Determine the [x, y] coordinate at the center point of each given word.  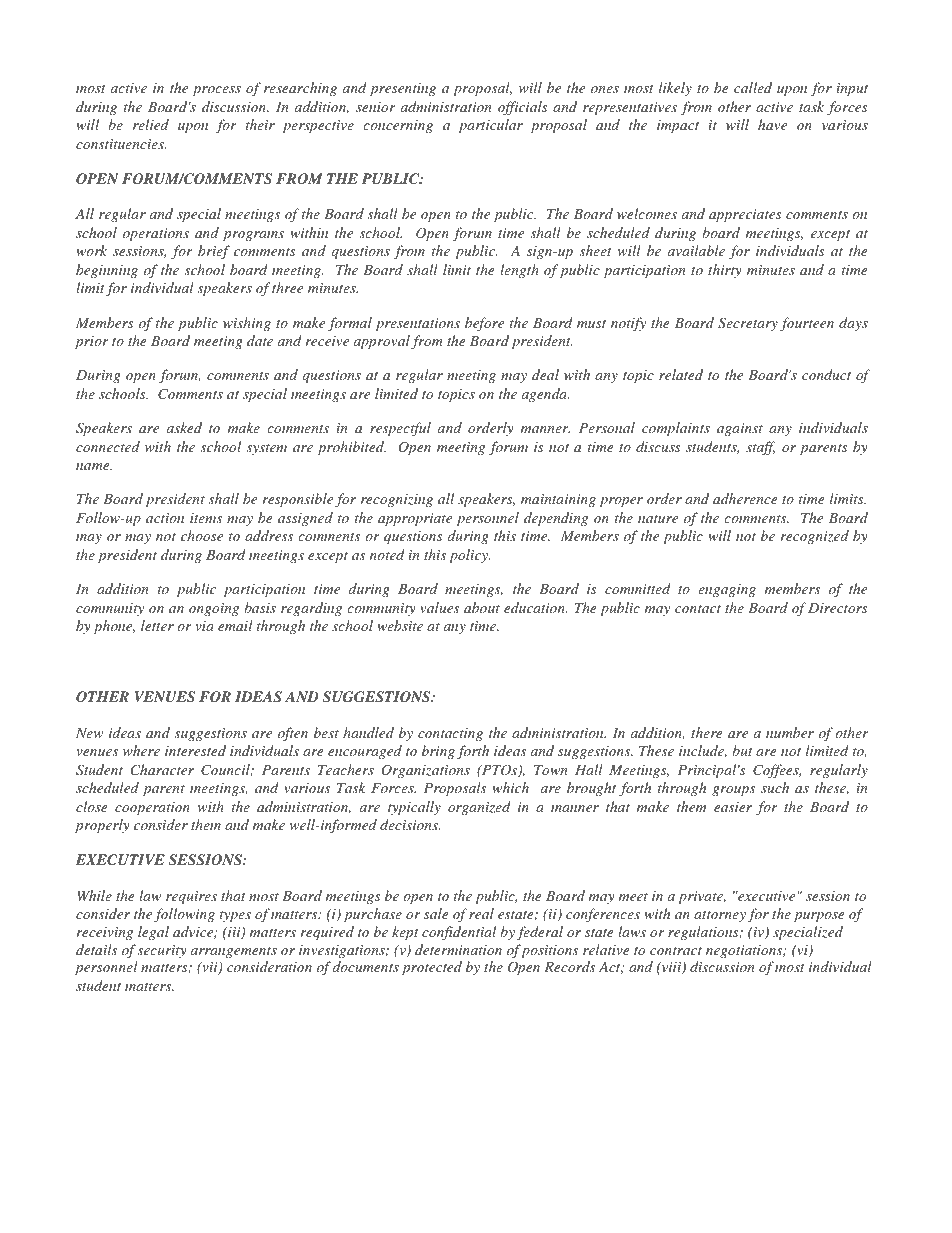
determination [458, 949]
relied [151, 124]
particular [491, 126]
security [162, 951]
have [772, 124]
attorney [720, 916]
